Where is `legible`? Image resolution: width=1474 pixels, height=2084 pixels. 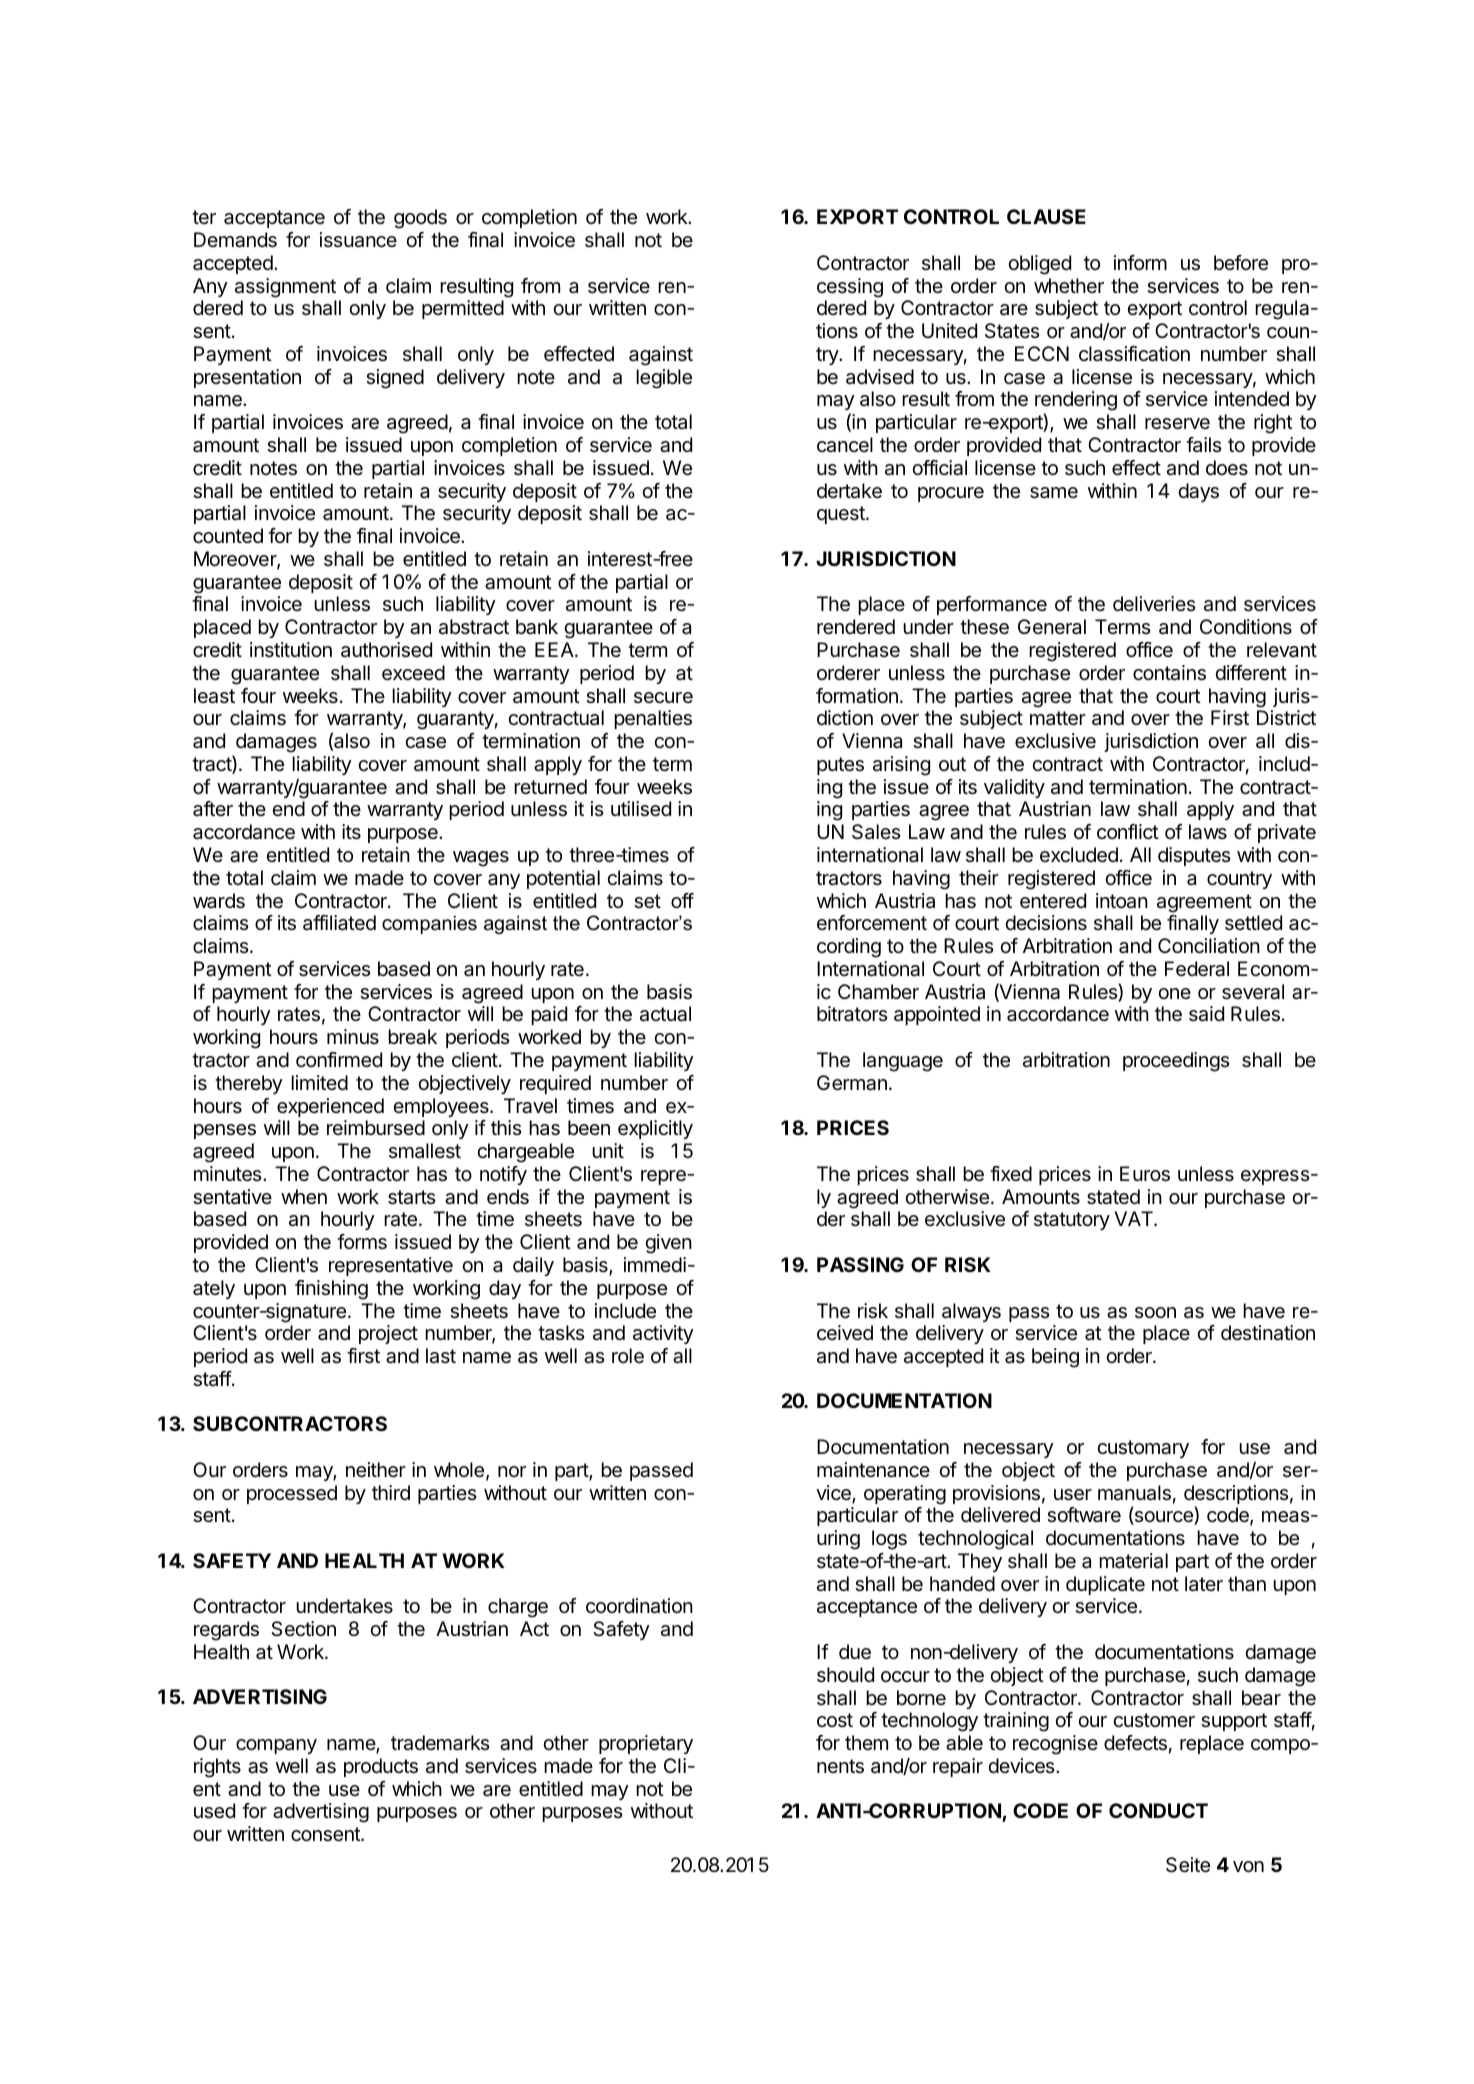 legible is located at coordinates (664, 379).
